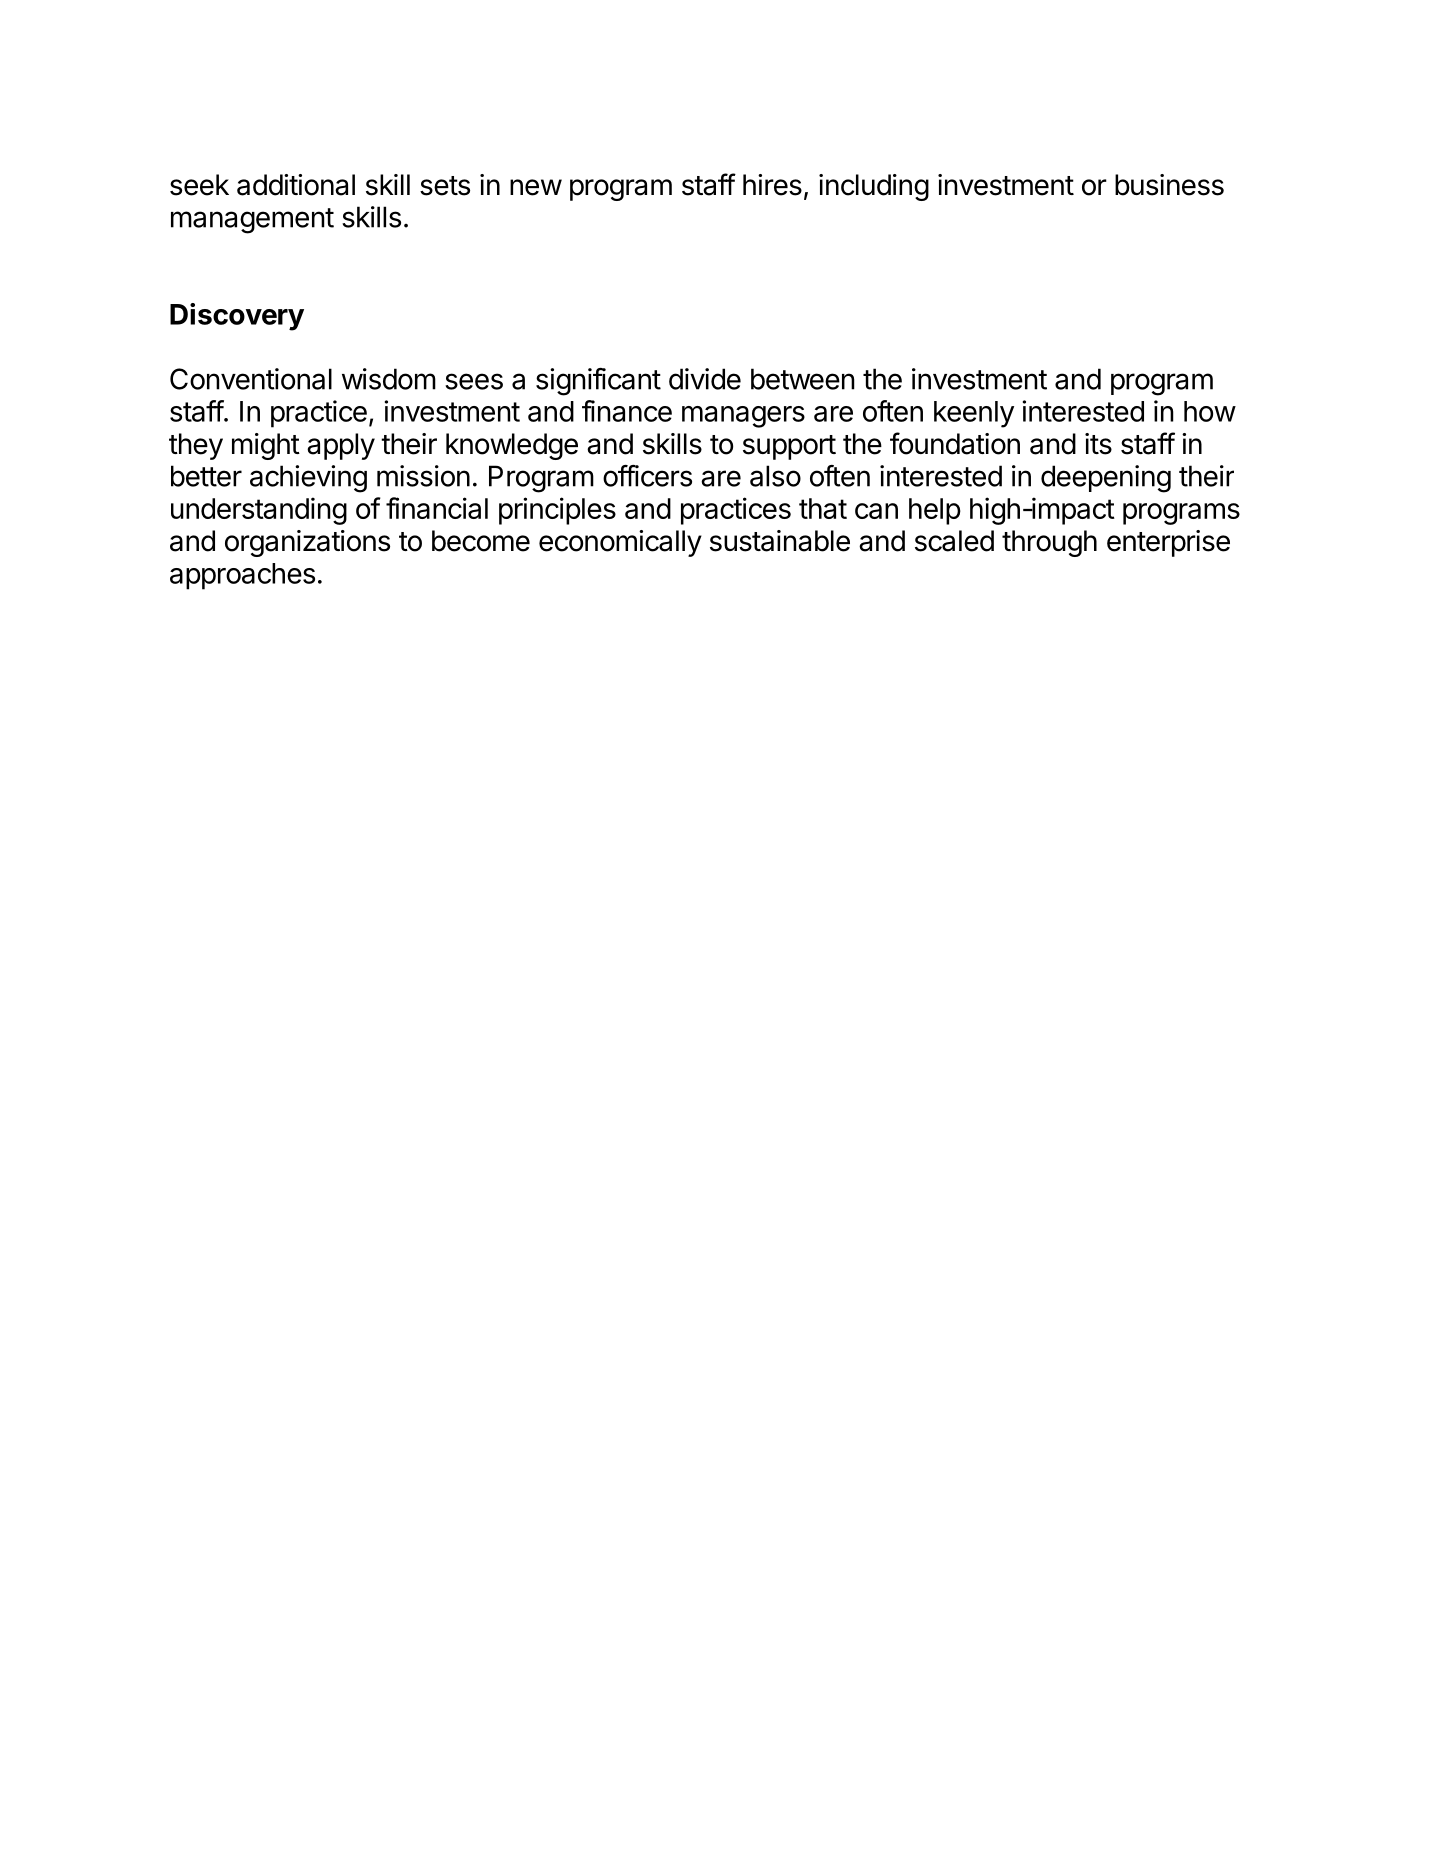  What do you see at coordinates (242, 576) in the document?
I see `approaches` at bounding box center [242, 576].
